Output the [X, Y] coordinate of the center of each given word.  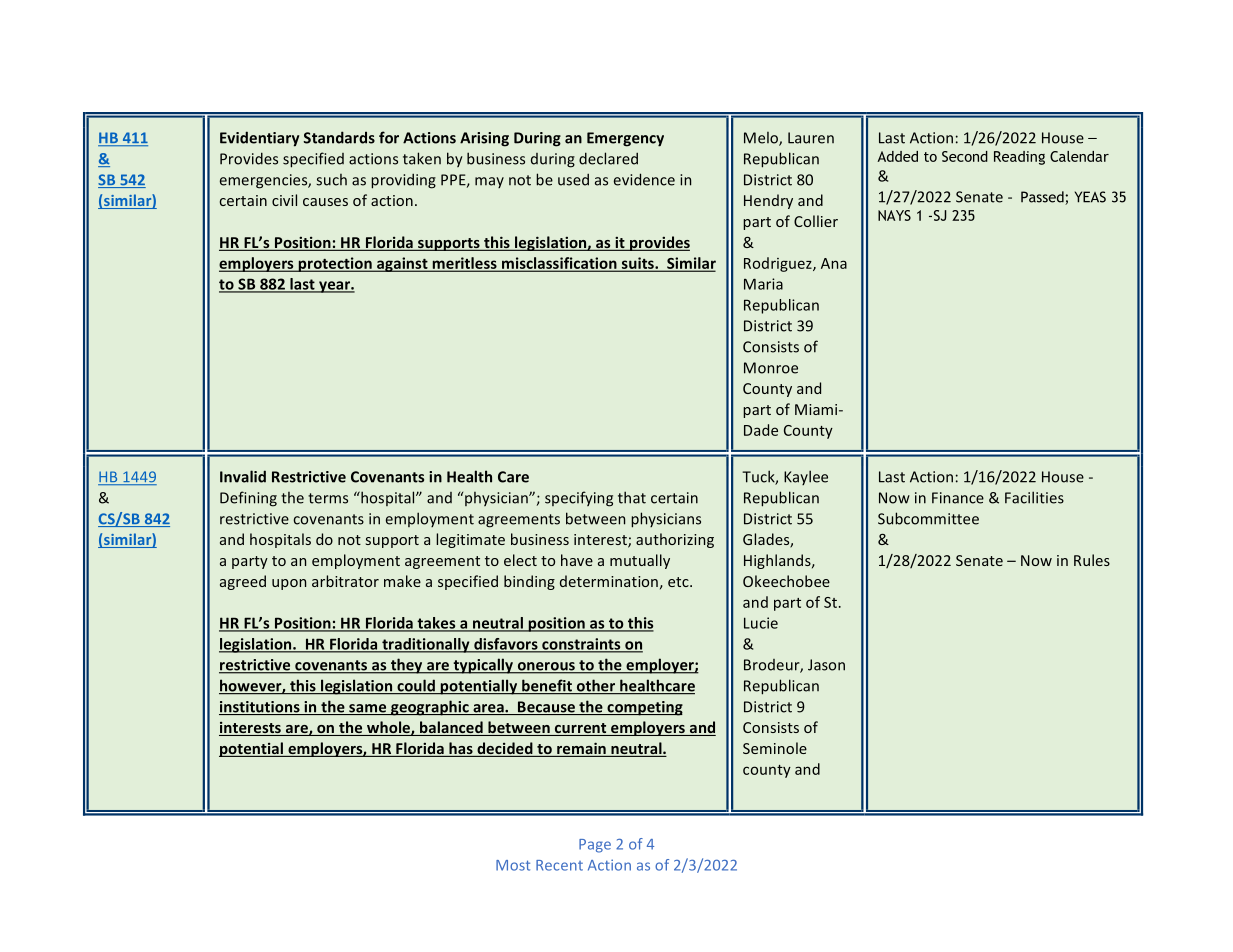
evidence [644, 179]
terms [328, 498]
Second [965, 156]
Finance [958, 498]
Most [513, 865]
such [331, 180]
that [632, 497]
